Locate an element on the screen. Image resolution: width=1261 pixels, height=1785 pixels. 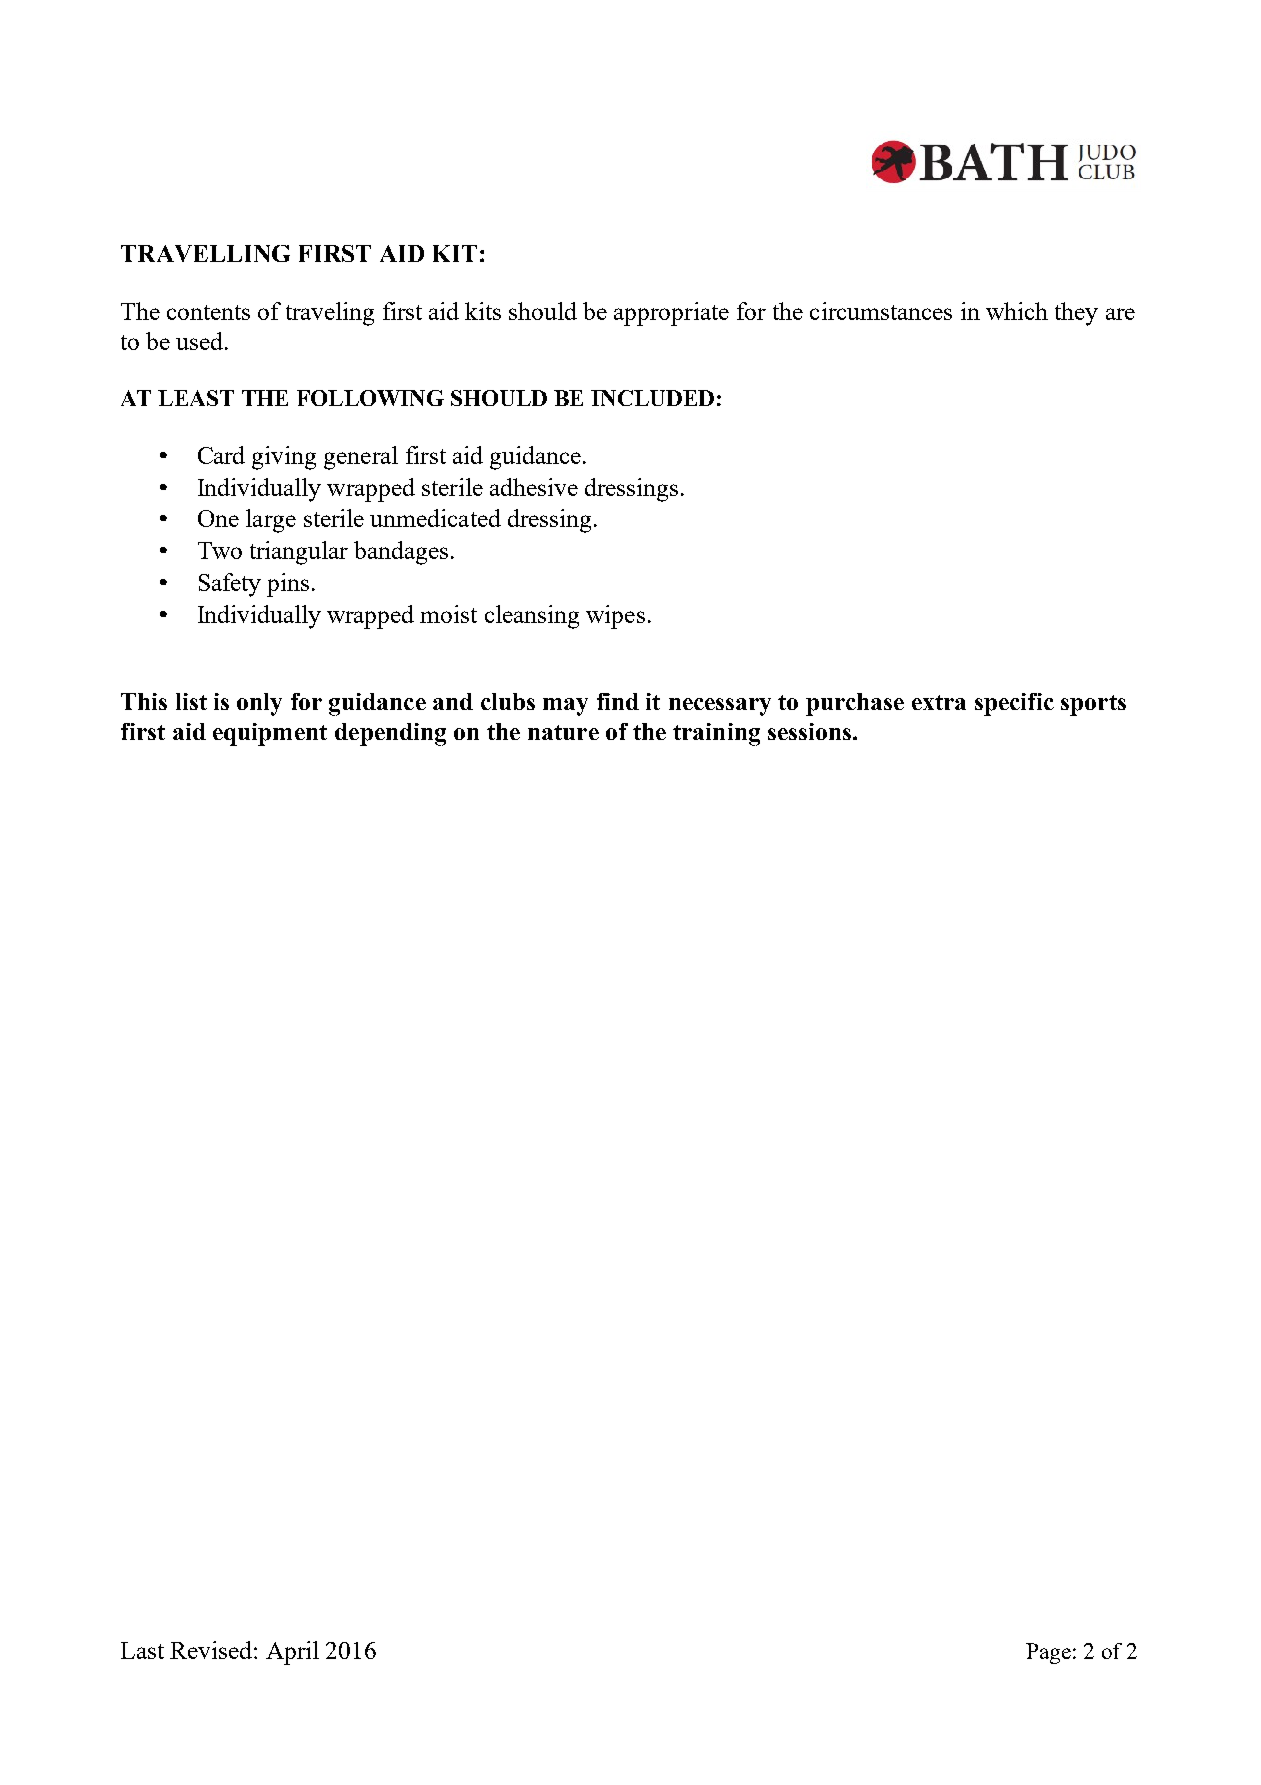
appropriate is located at coordinates (671, 314).
